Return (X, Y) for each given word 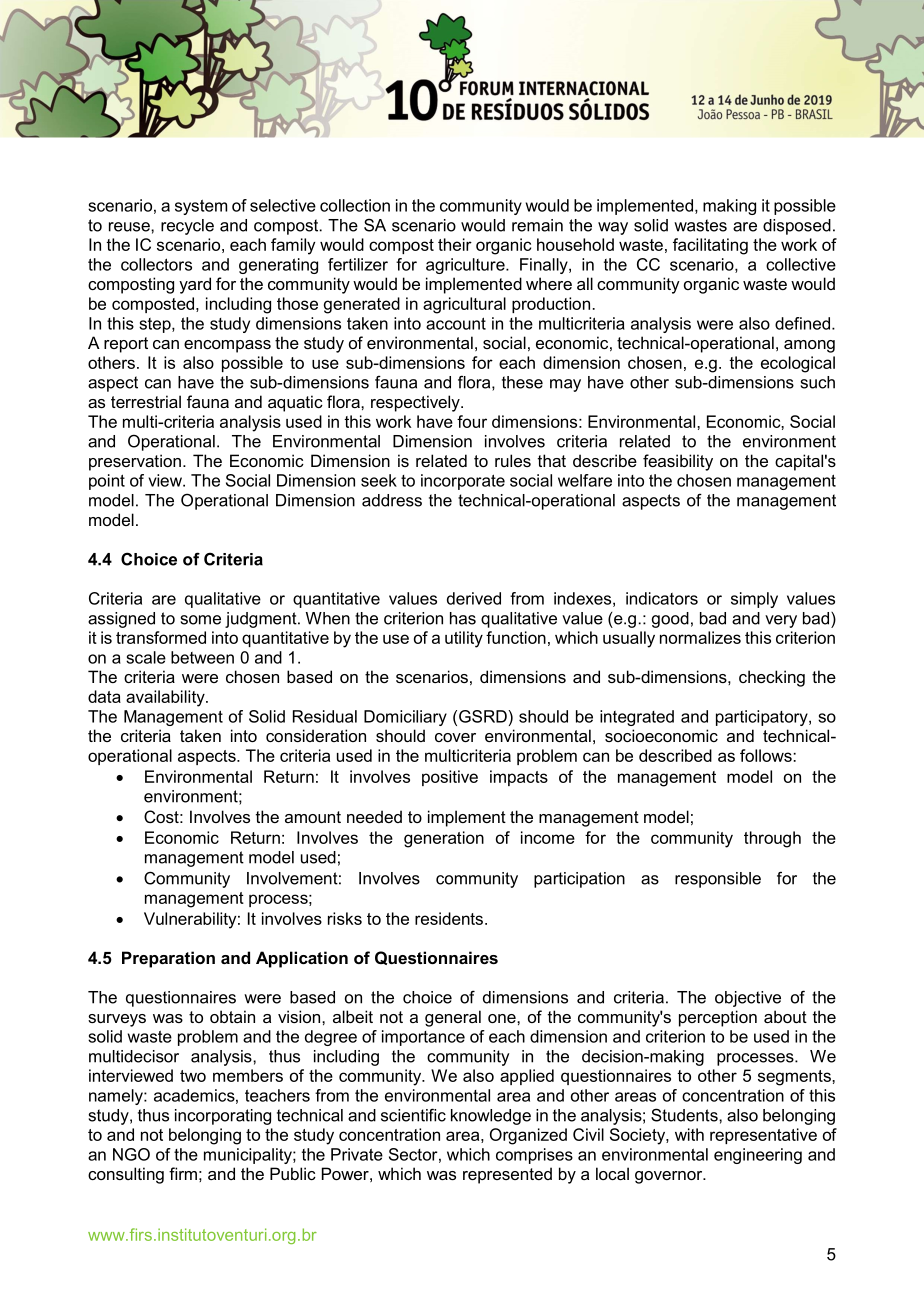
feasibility (678, 462)
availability (166, 698)
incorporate (463, 482)
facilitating (710, 246)
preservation (135, 462)
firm (183, 1173)
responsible (718, 880)
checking (772, 678)
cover (455, 737)
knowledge (491, 1117)
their (455, 244)
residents (449, 918)
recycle (187, 227)
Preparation (168, 959)
